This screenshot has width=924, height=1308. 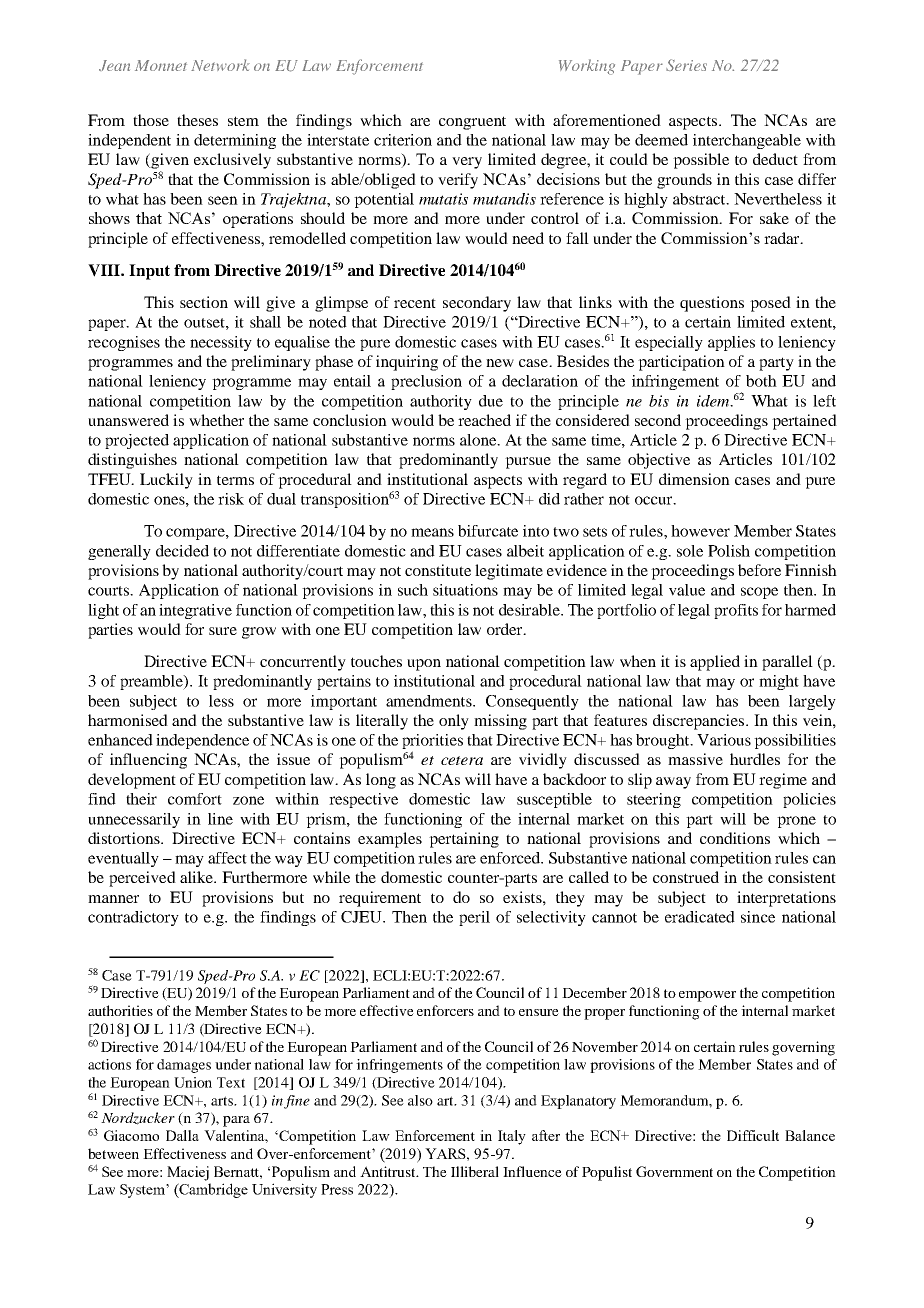 What do you see at coordinates (506, 629) in the screenshot?
I see `order` at bounding box center [506, 629].
